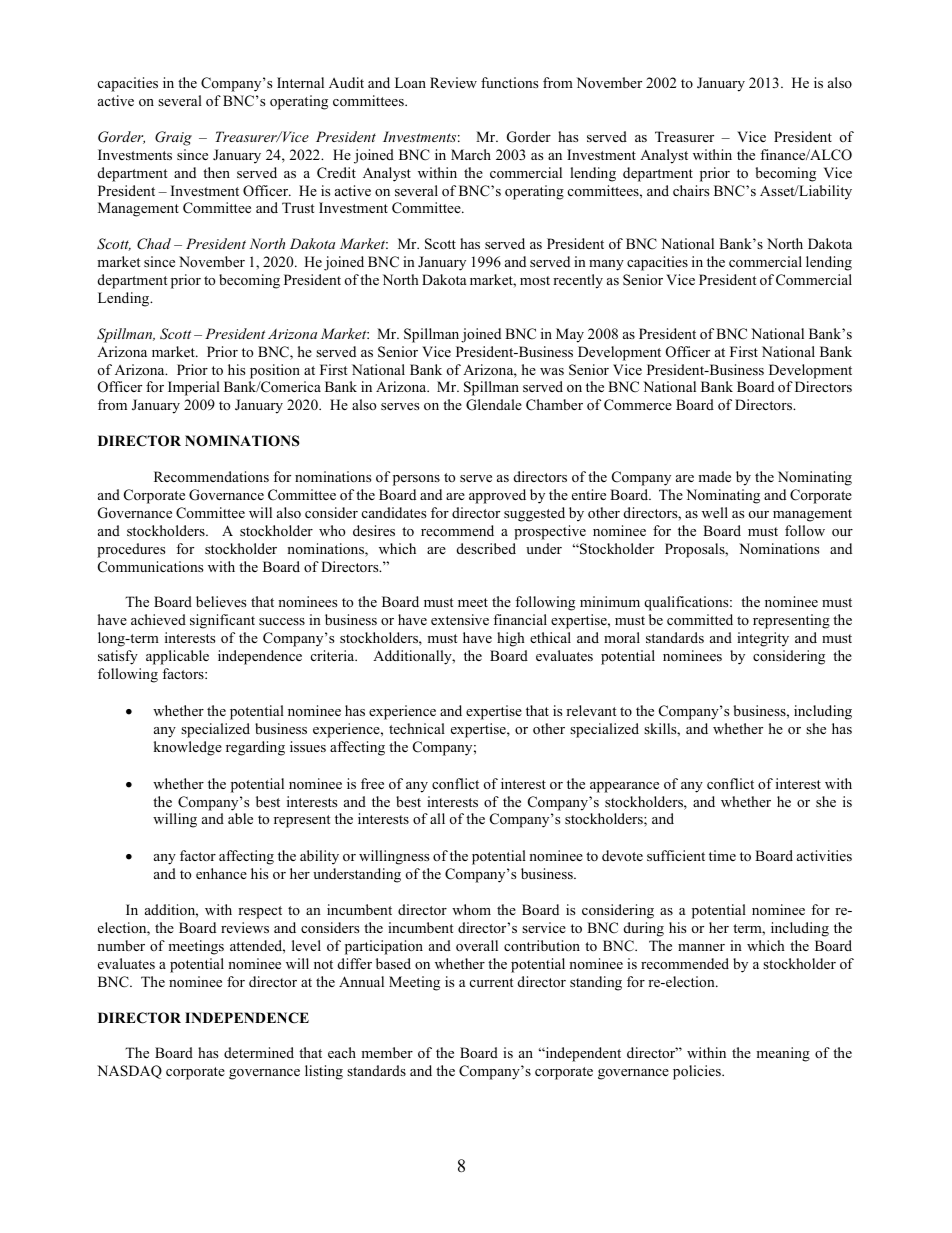 The image size is (952, 1233). Describe the element at coordinates (691, 190) in the page. I see `chairs` at that location.
